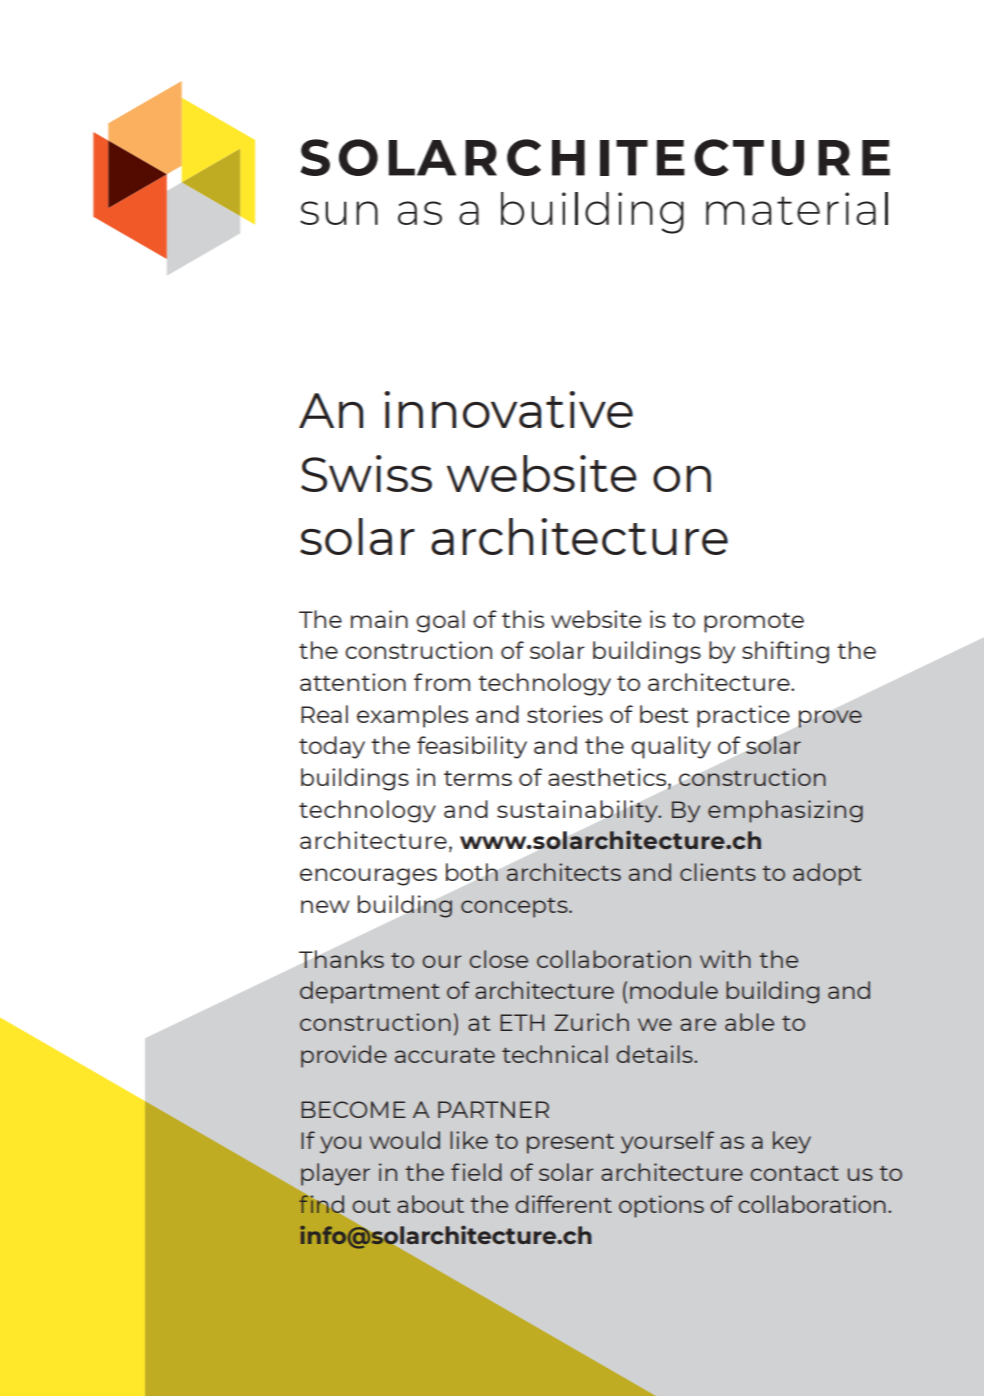  Describe the element at coordinates (785, 652) in the screenshot. I see `shifting` at that location.
